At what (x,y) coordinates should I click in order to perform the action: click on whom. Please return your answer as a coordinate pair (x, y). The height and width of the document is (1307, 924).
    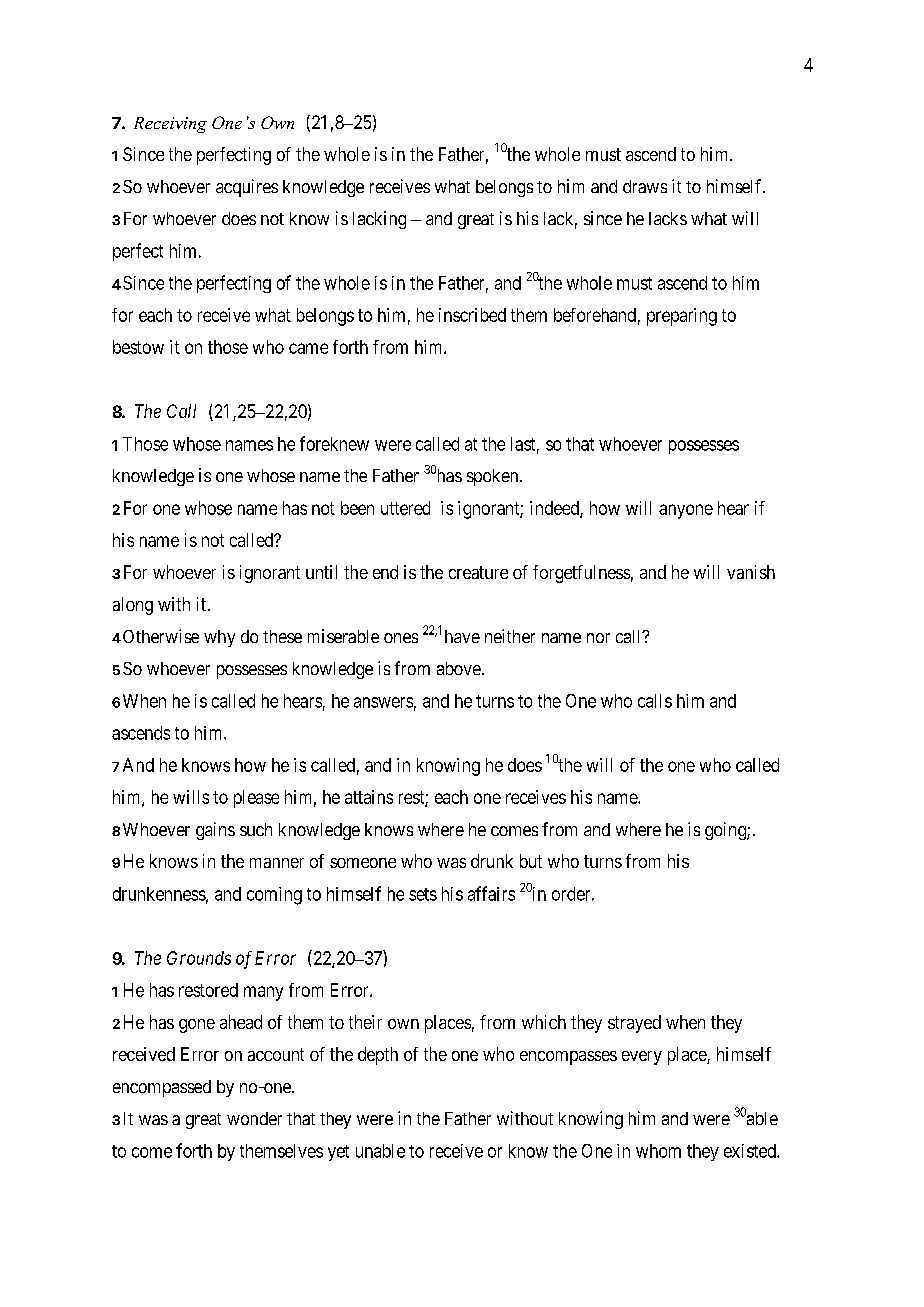
    Looking at the image, I should click on (658, 1151).
